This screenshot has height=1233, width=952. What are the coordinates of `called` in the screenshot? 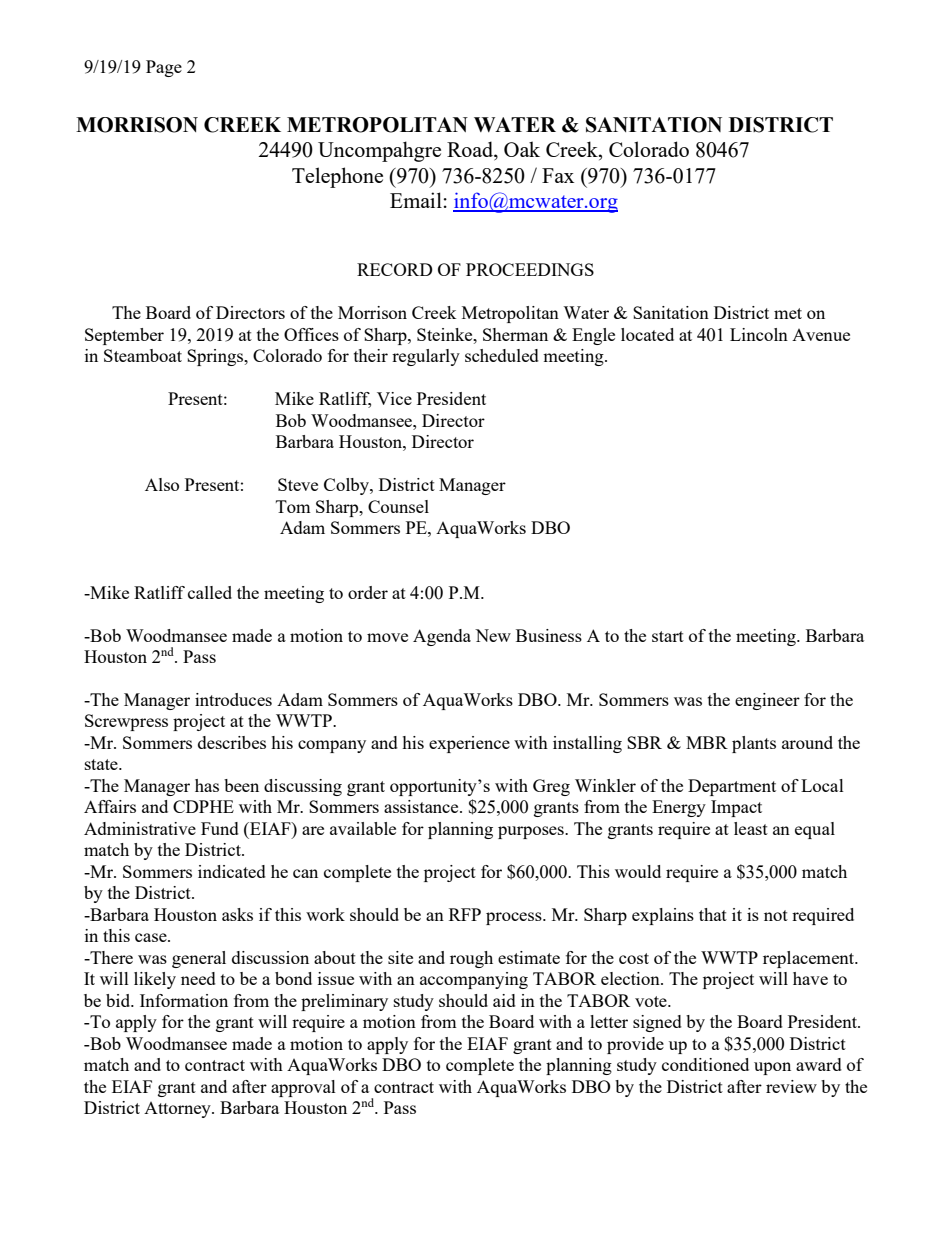 It's located at (210, 592).
